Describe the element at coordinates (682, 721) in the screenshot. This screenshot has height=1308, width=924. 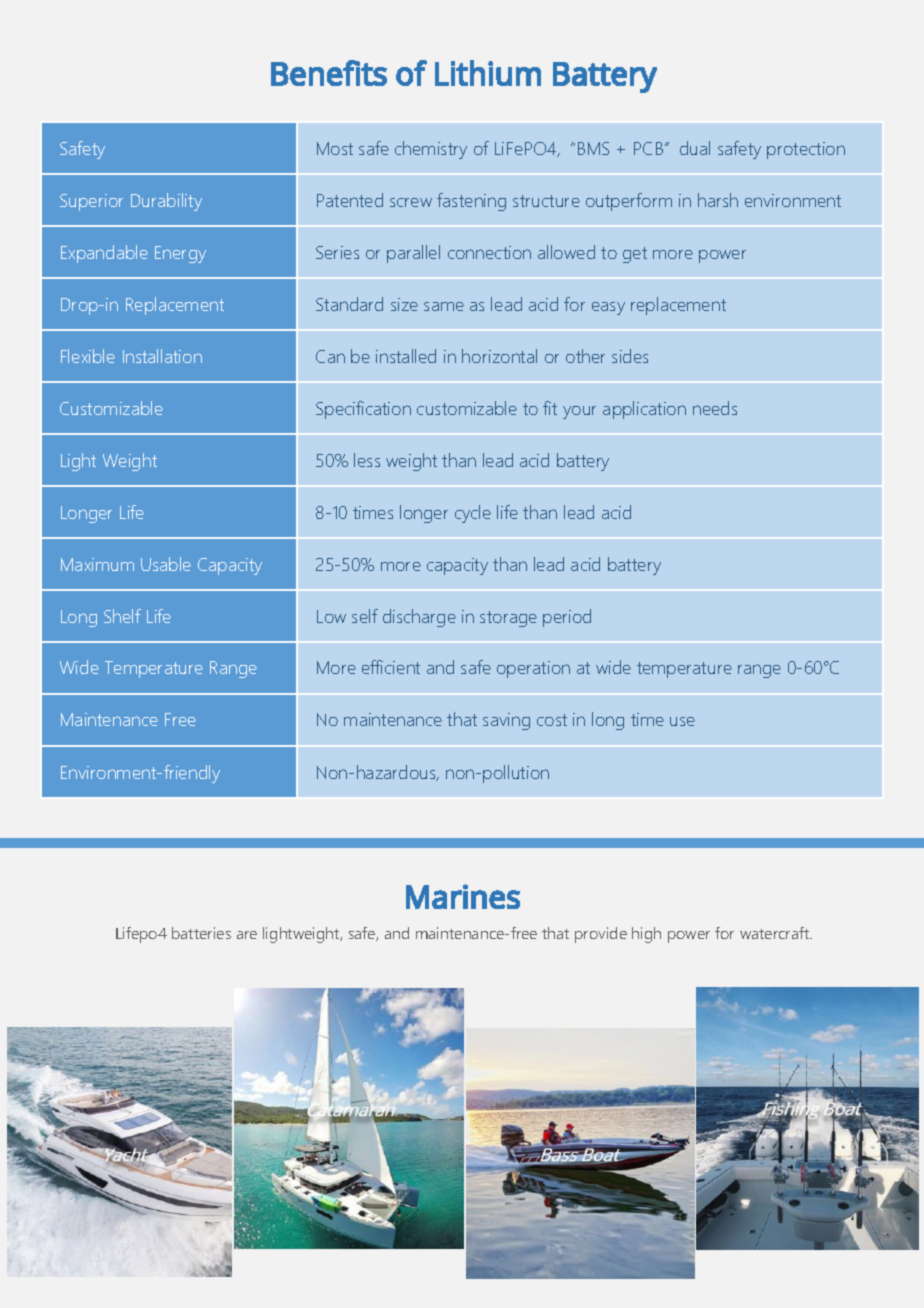
I see `use` at that location.
